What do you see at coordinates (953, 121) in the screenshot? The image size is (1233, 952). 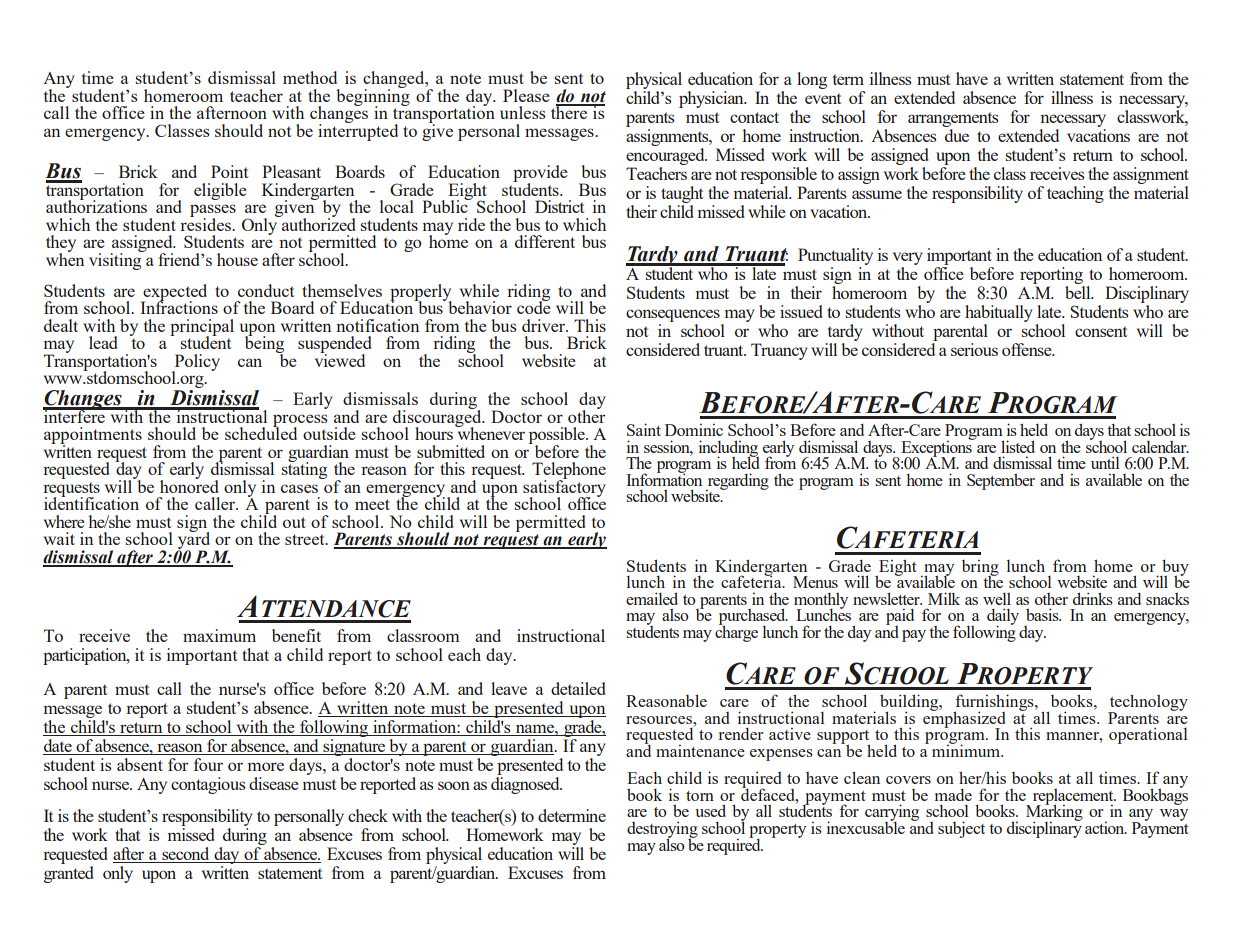 I see `arrangements` at bounding box center [953, 121].
